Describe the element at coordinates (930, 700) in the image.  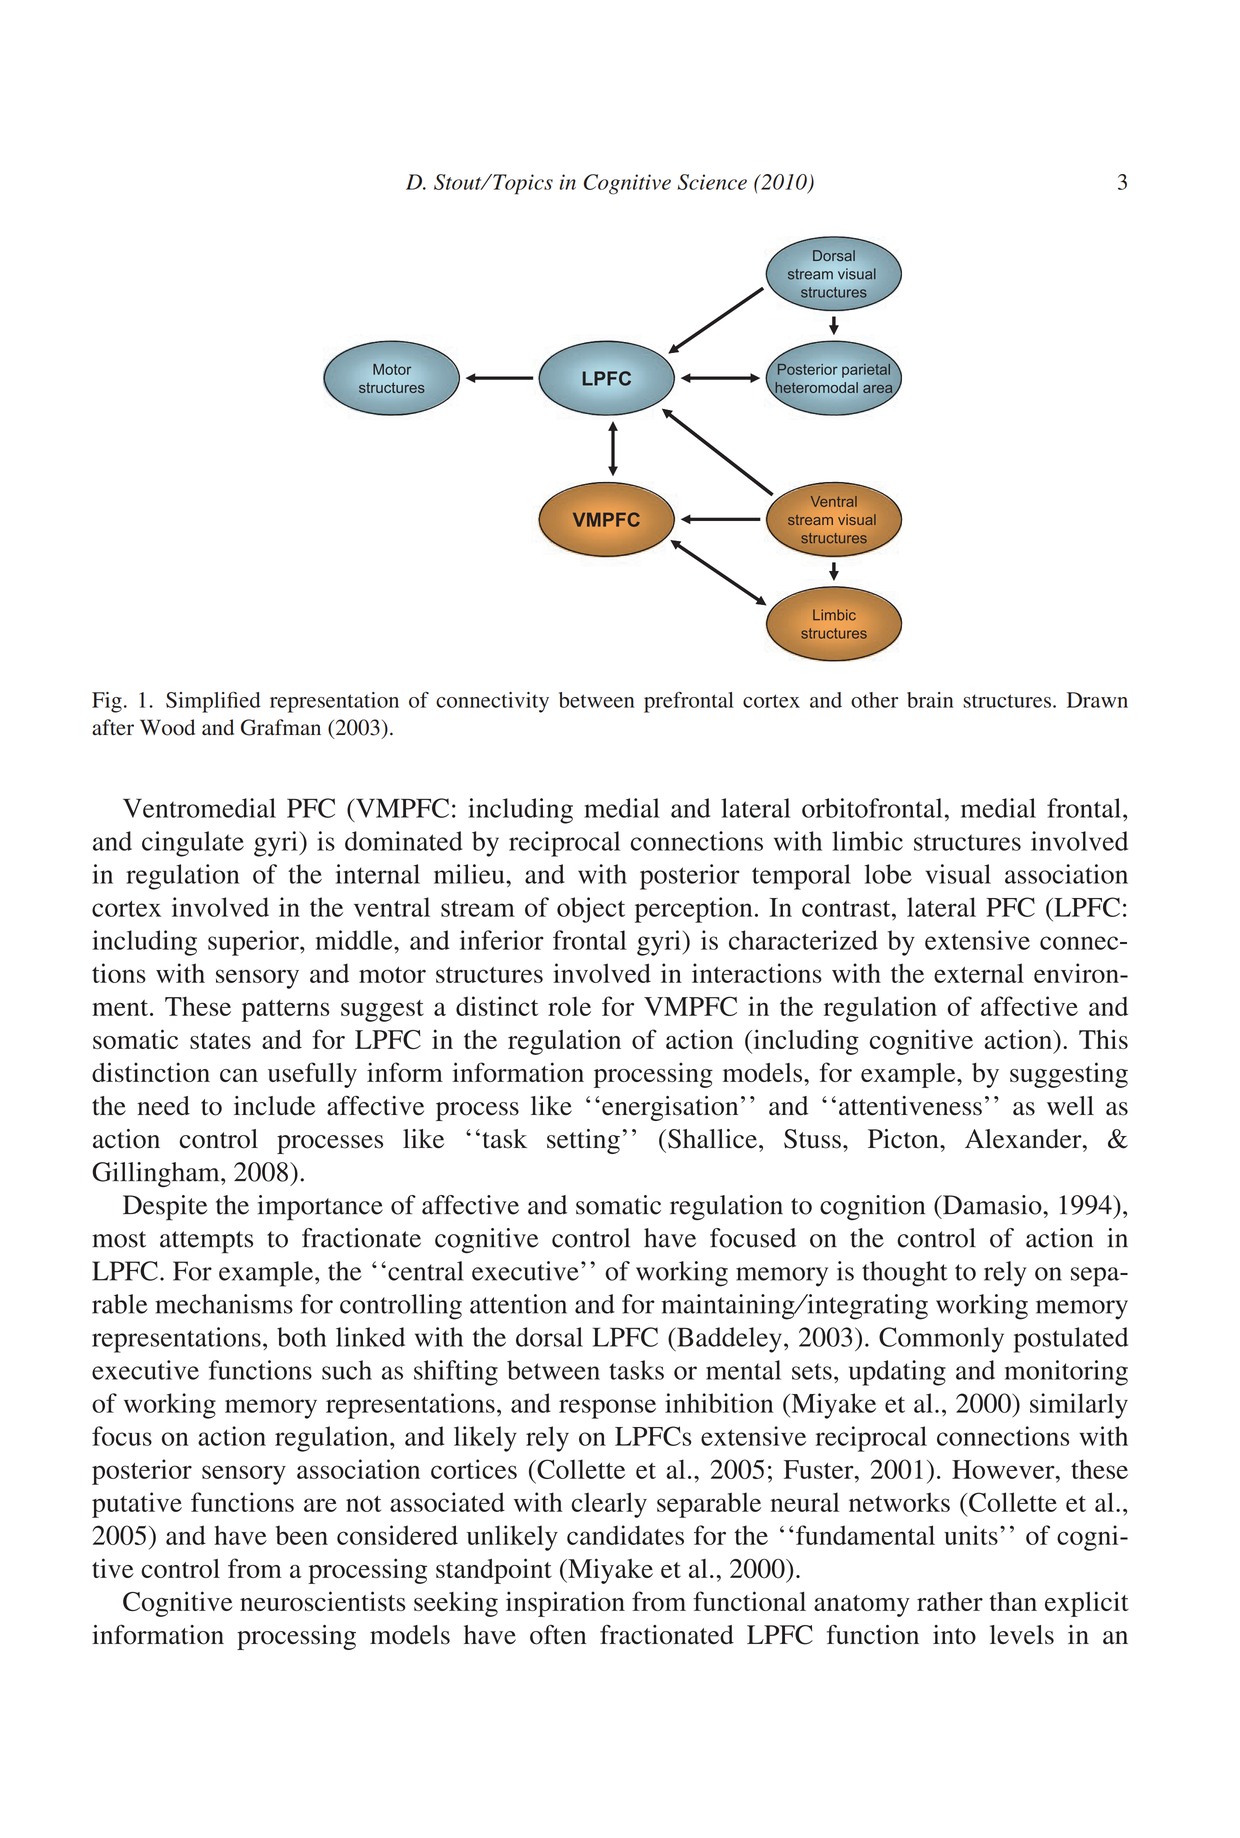
I see `brain` at that location.
